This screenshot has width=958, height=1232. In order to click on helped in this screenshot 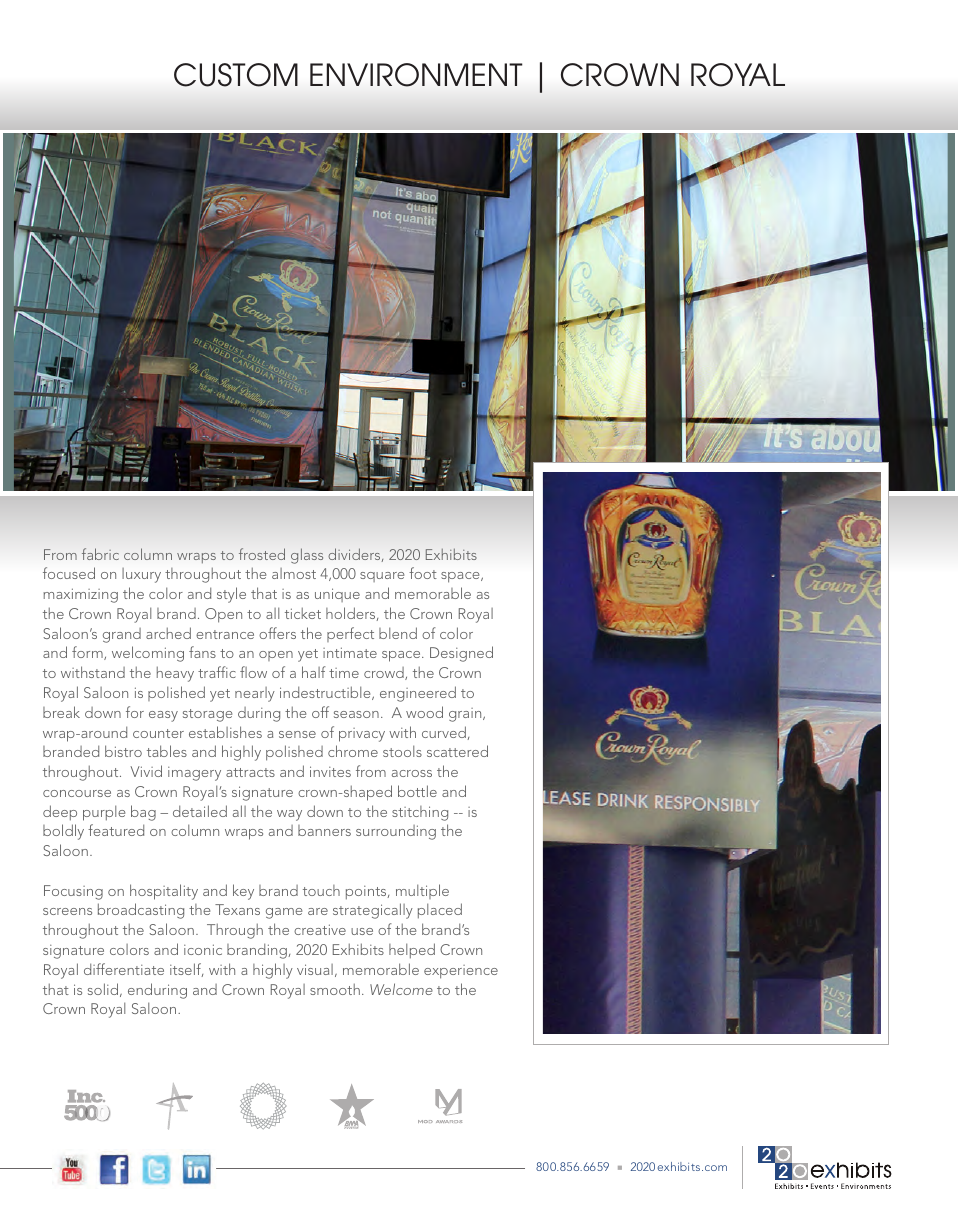, I will do `click(412, 951)`.
